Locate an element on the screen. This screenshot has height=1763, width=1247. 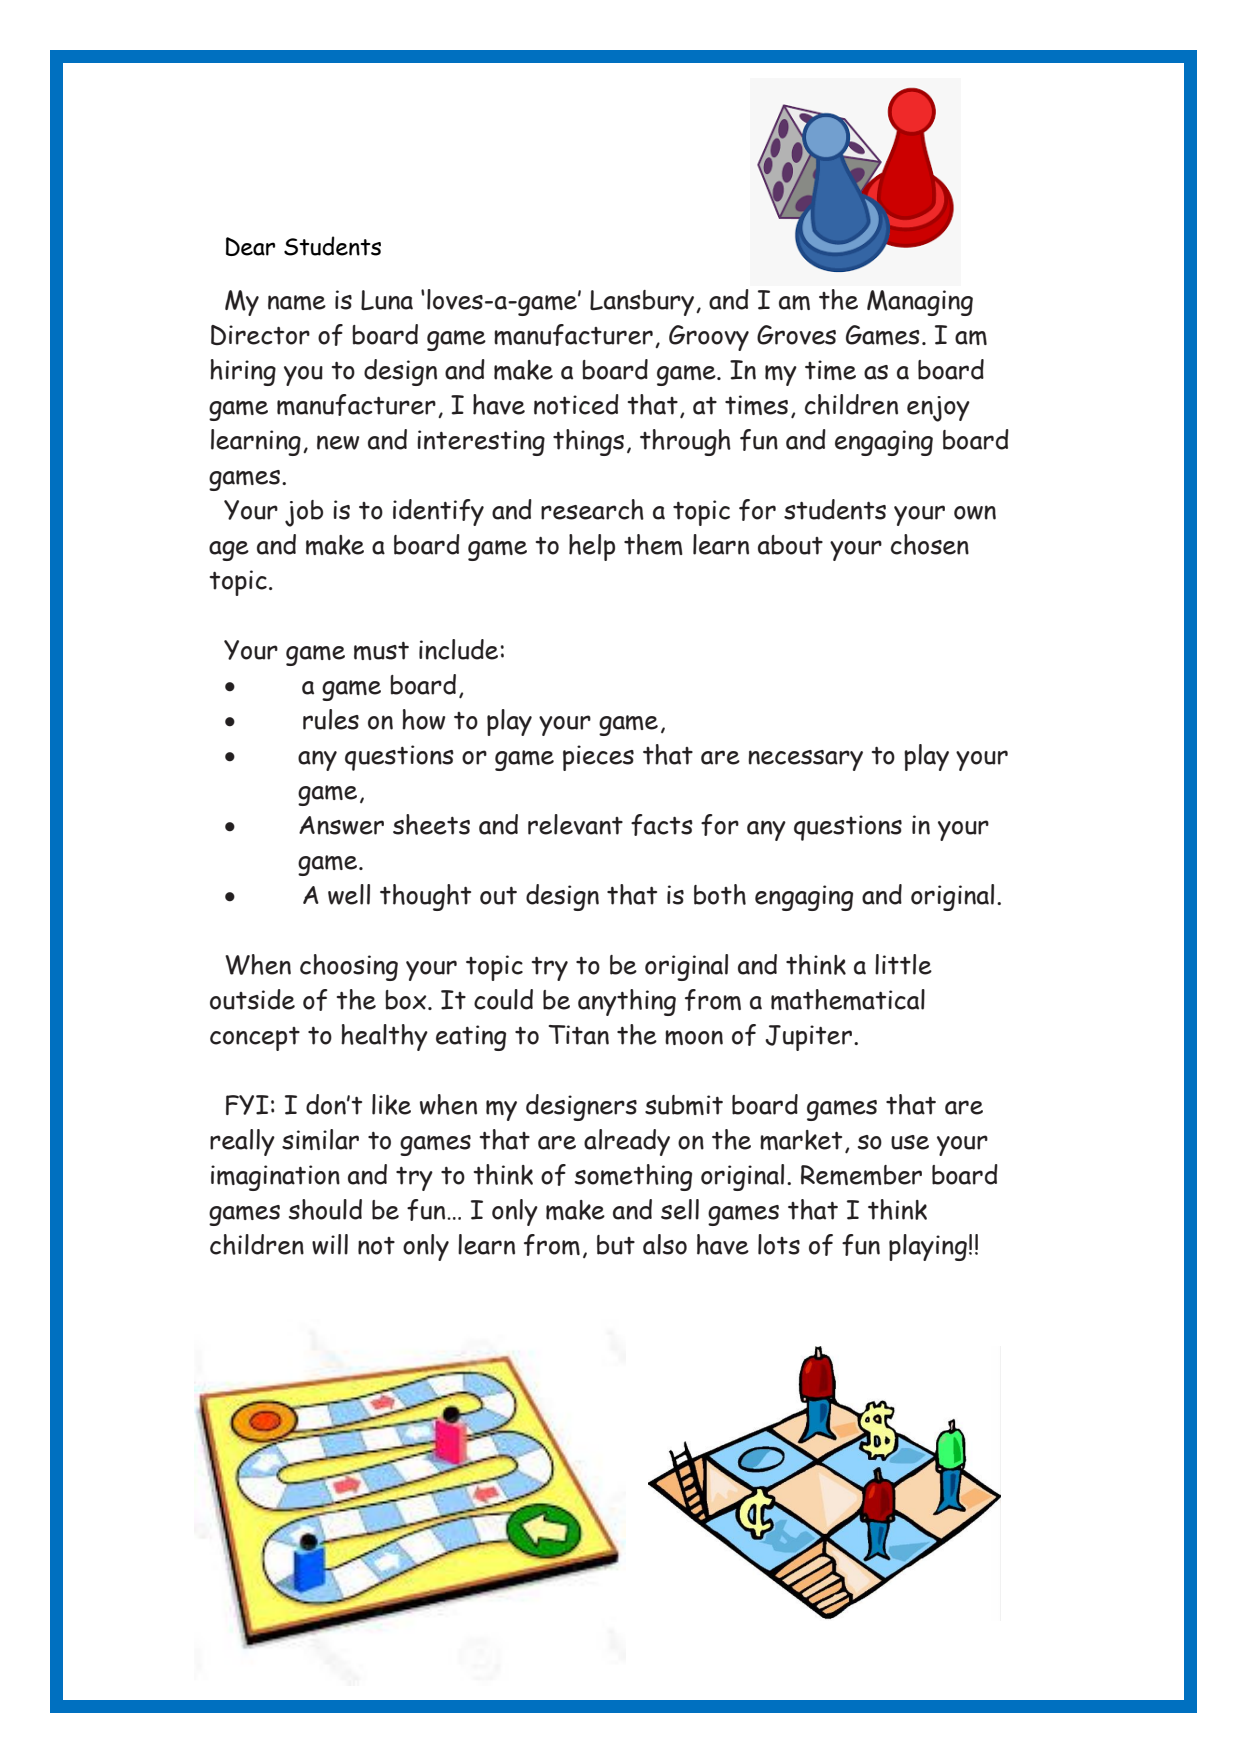
Remember is located at coordinates (861, 1175).
